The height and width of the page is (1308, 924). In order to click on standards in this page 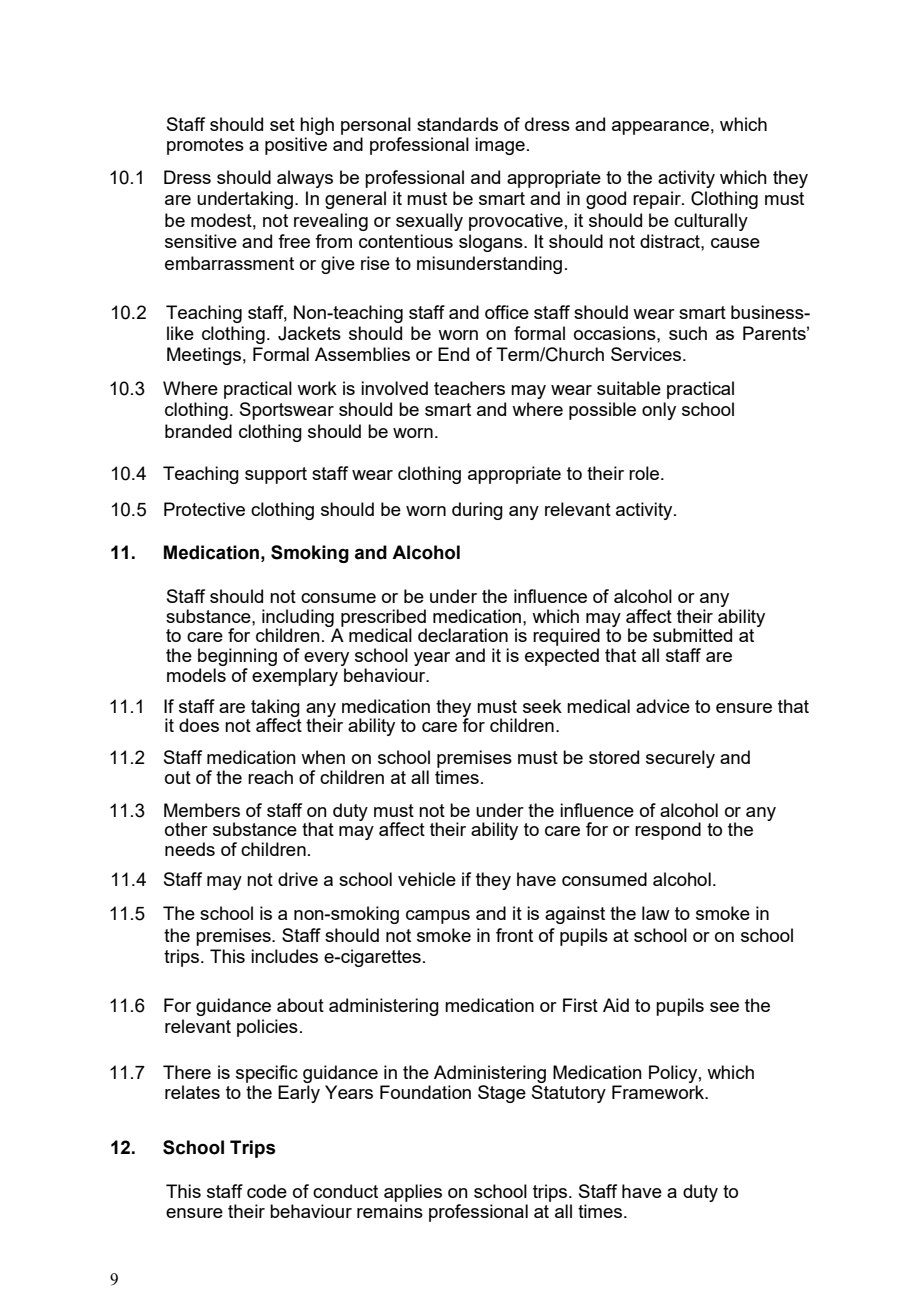, I will do `click(457, 124)`.
